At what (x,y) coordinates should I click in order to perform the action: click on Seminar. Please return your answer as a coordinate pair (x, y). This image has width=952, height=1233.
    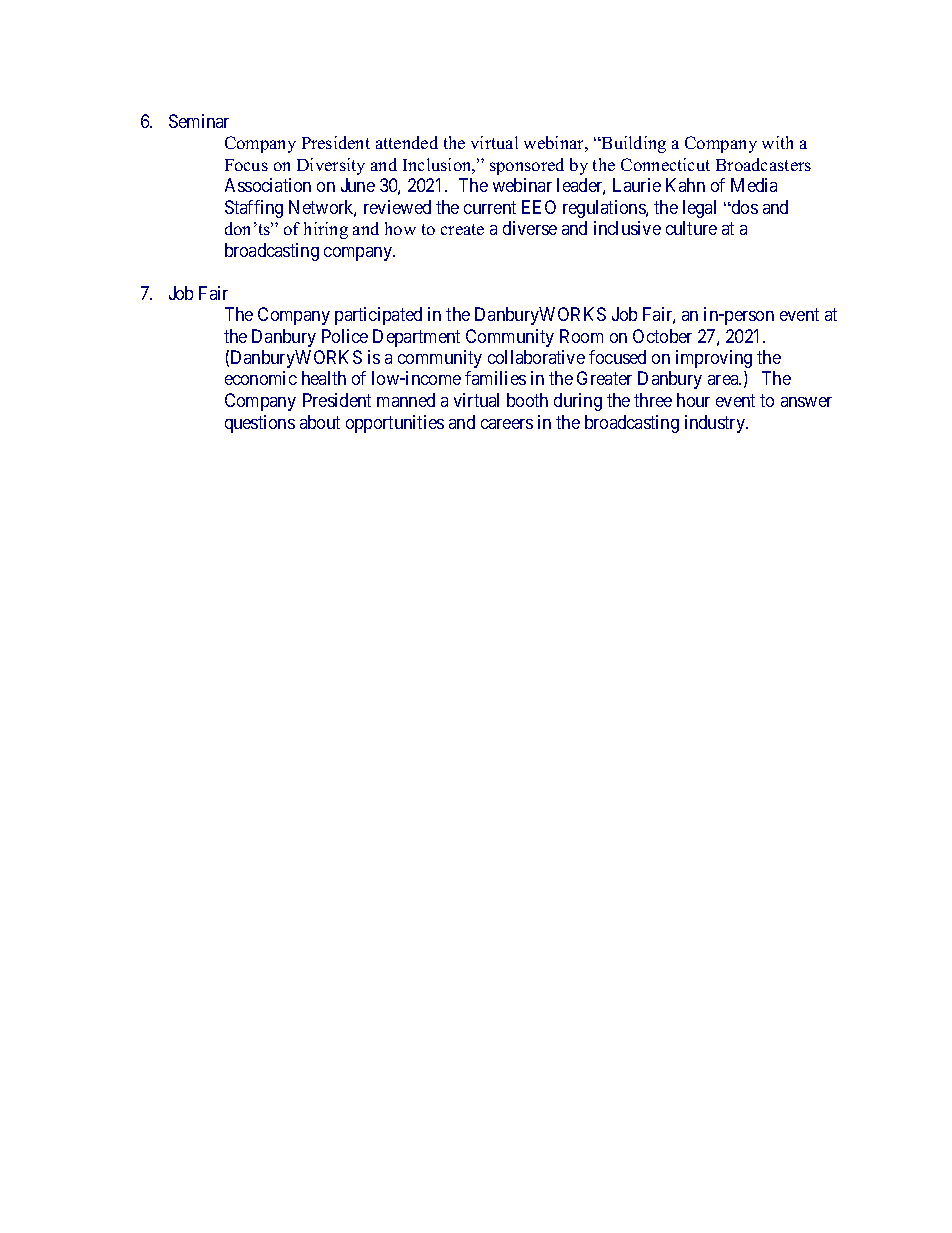
    Looking at the image, I should click on (199, 121).
